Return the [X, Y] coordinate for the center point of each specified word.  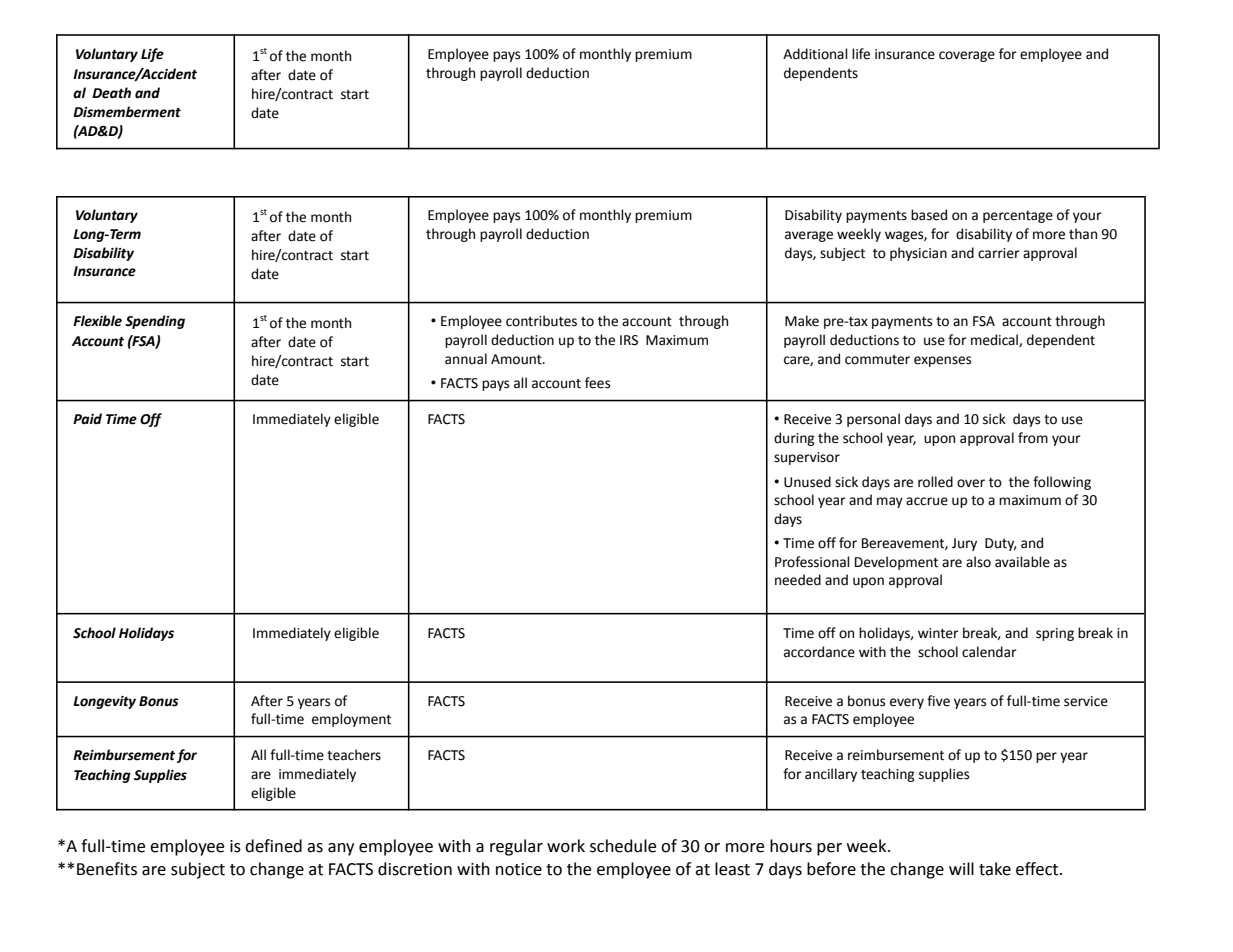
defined [273, 846]
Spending [155, 322]
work [566, 846]
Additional [815, 54]
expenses [942, 361]
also [978, 562]
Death [111, 93]
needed [798, 580]
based [929, 215]
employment [351, 720]
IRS [629, 340]
